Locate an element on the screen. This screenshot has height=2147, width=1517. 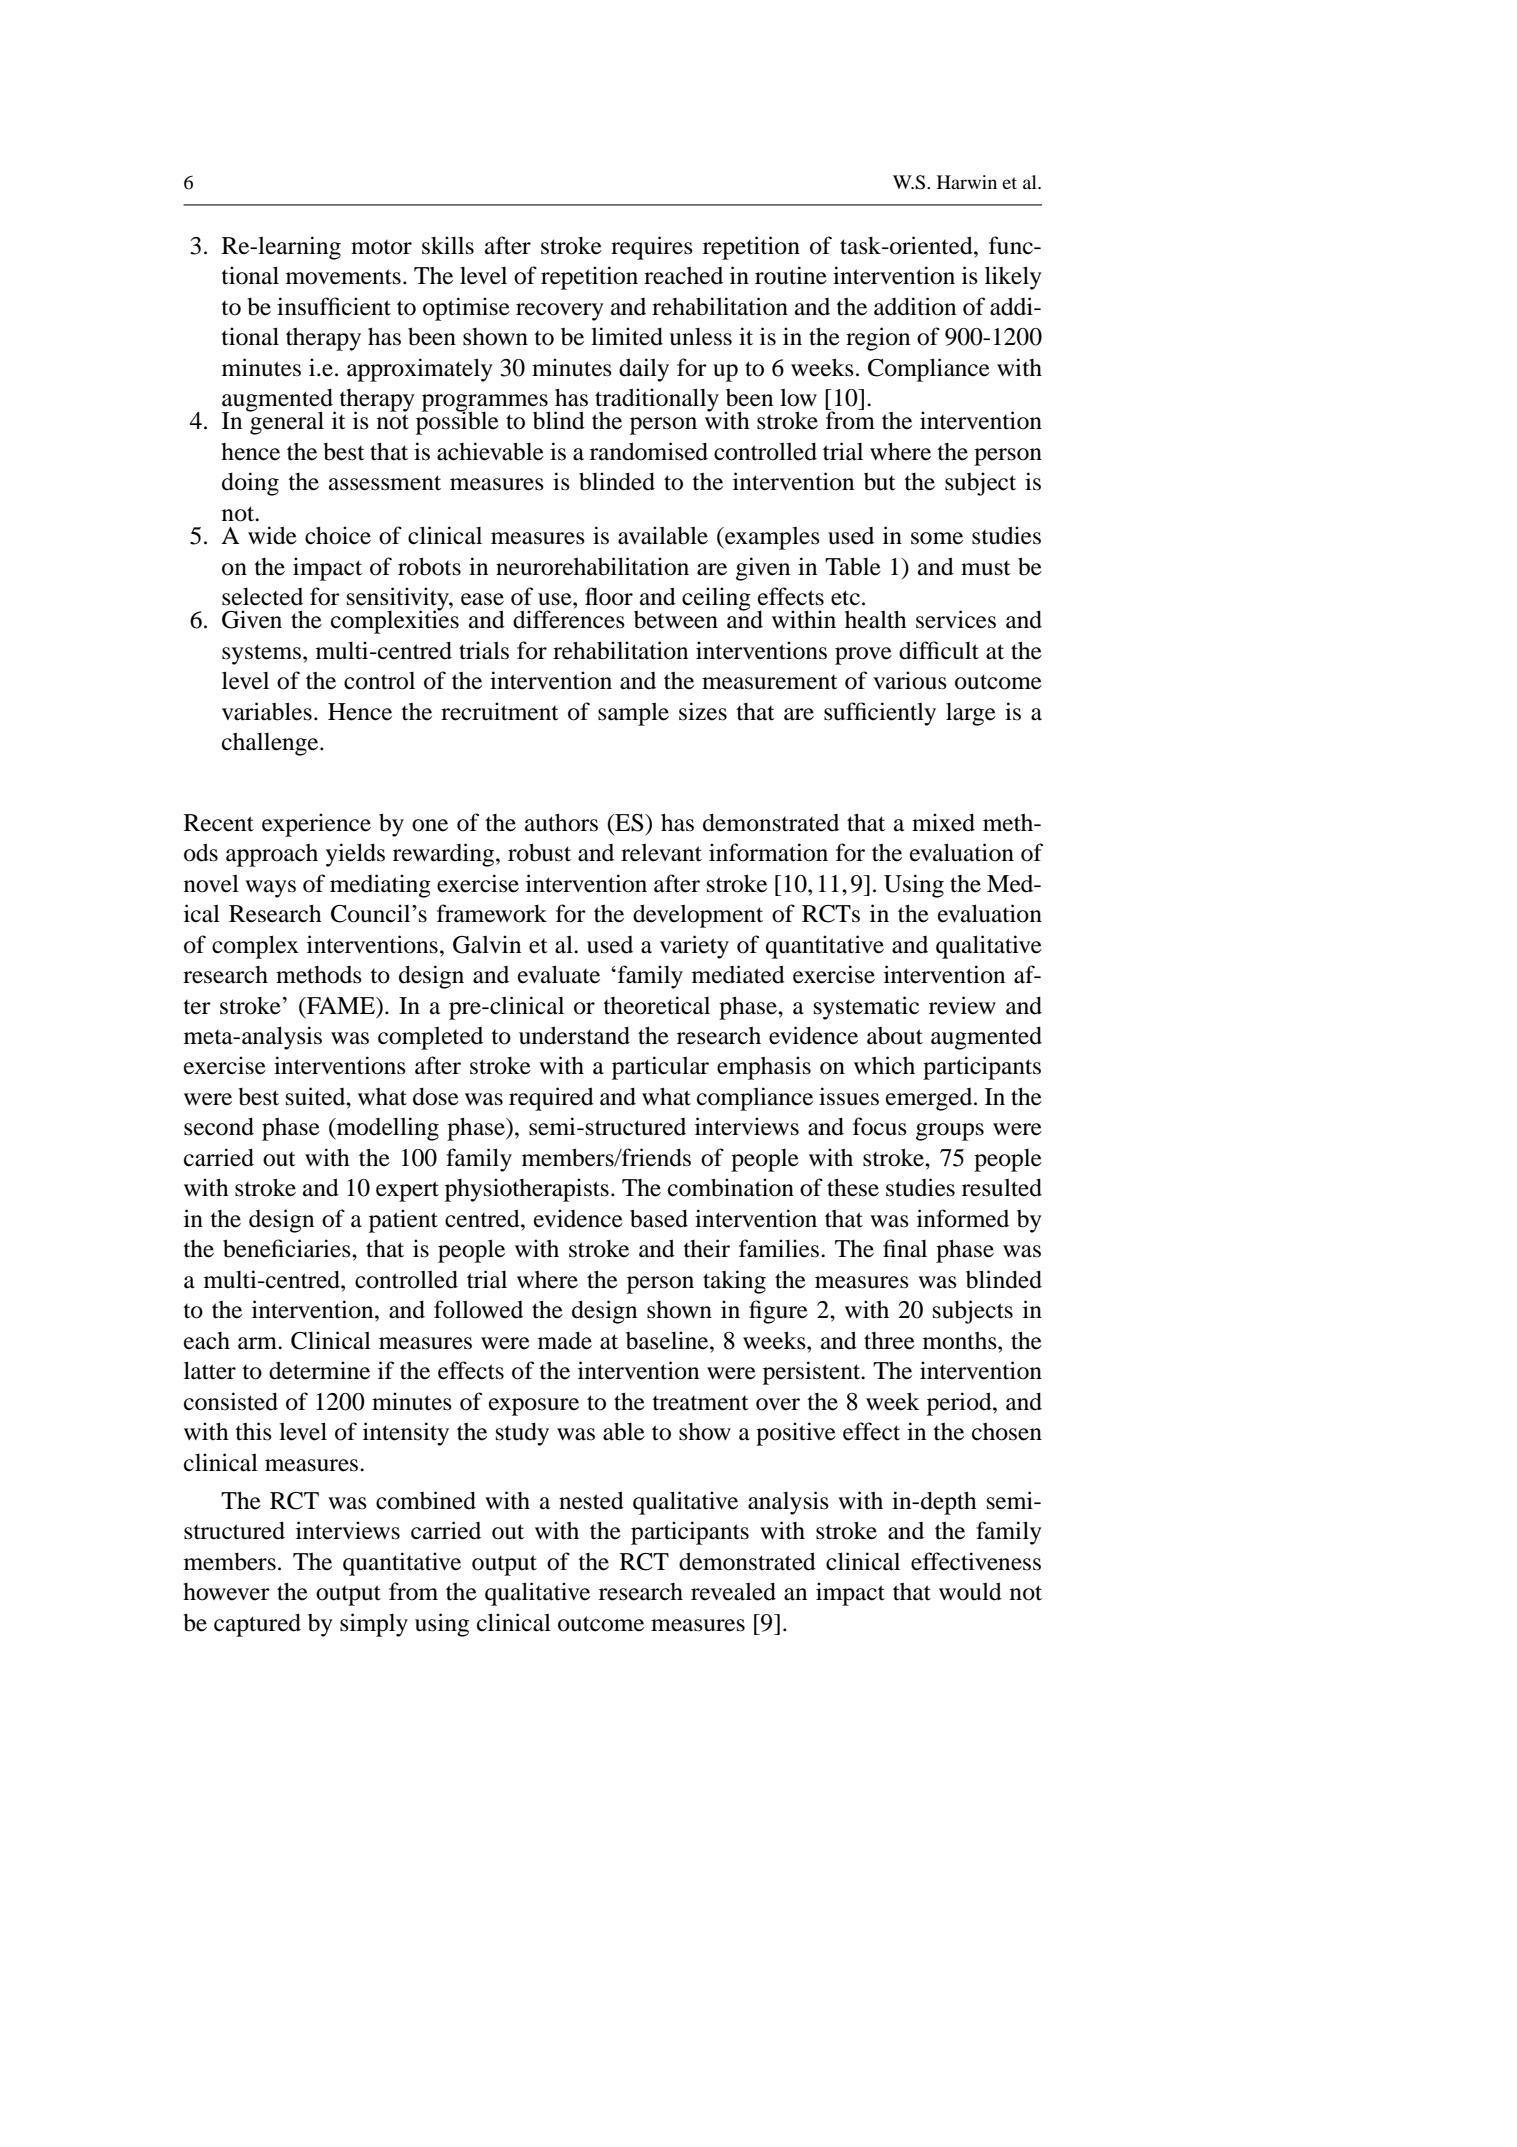
limited is located at coordinates (627, 336).
